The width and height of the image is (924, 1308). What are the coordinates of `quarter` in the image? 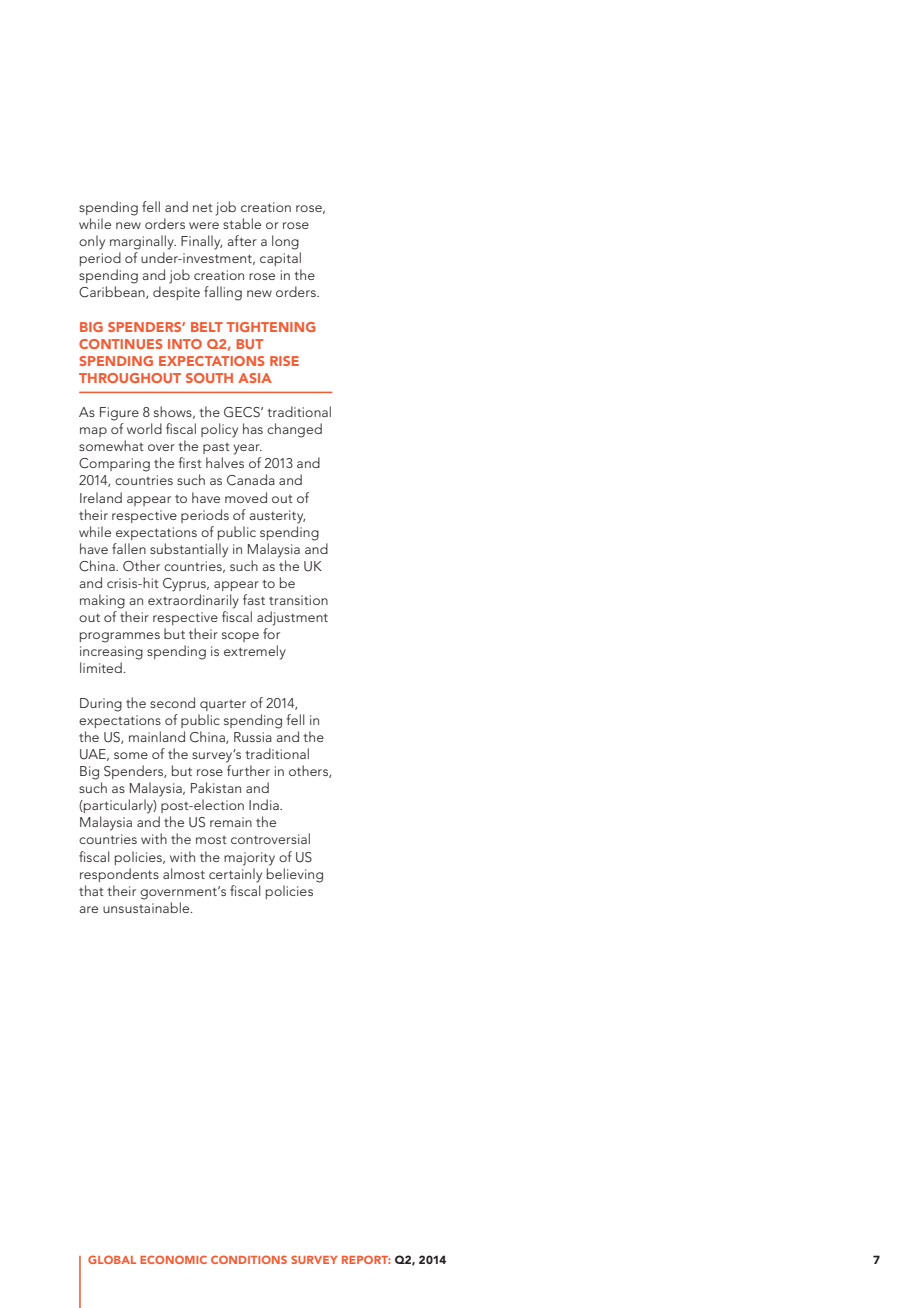 It's located at (223, 705).
